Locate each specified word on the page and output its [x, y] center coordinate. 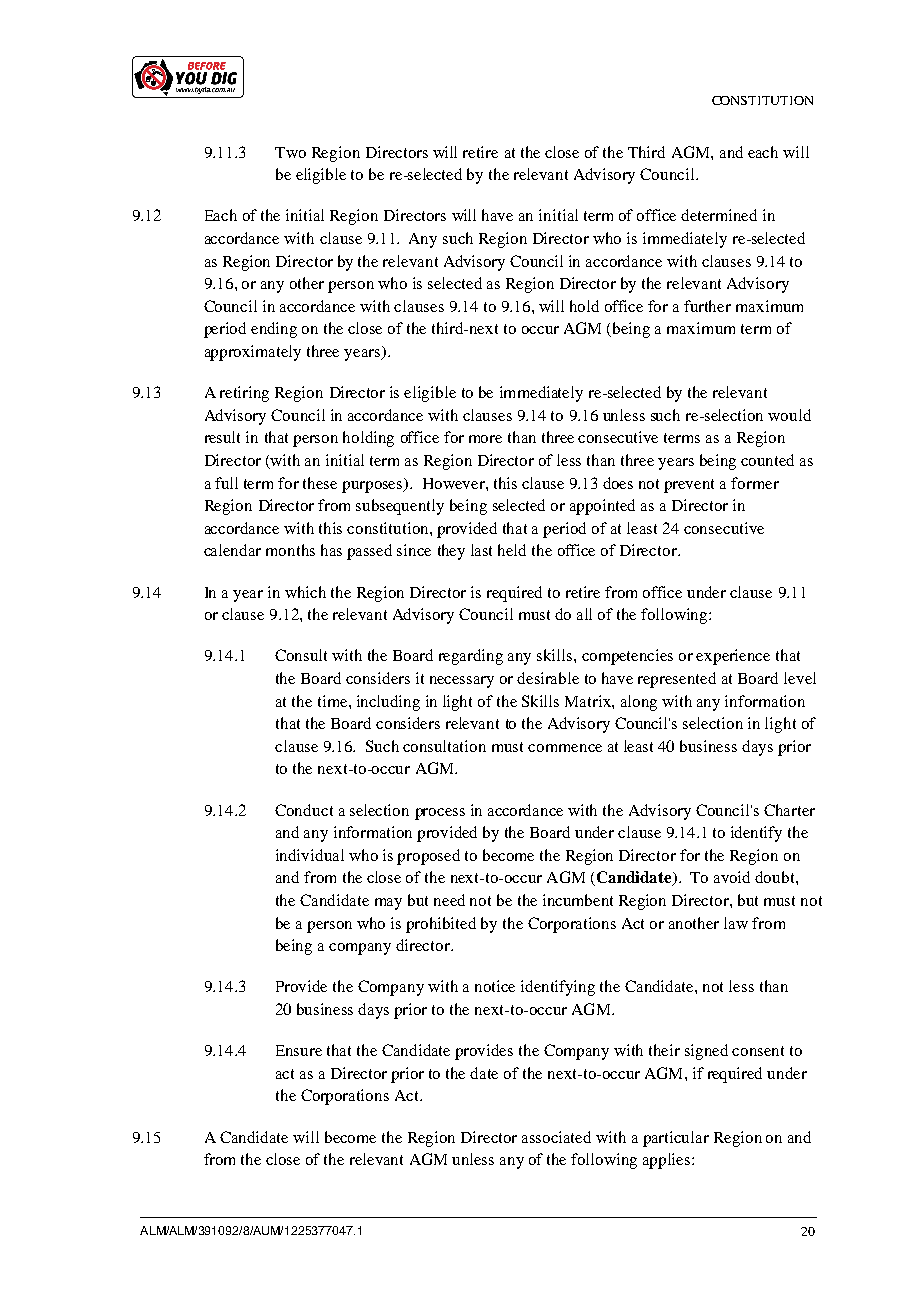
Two [290, 152]
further [707, 306]
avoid [732, 877]
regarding [471, 657]
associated [556, 1137]
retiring [244, 394]
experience [733, 657]
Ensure [299, 1050]
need [449, 900]
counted [767, 460]
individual [310, 855]
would [789, 415]
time [334, 701]
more [485, 439]
